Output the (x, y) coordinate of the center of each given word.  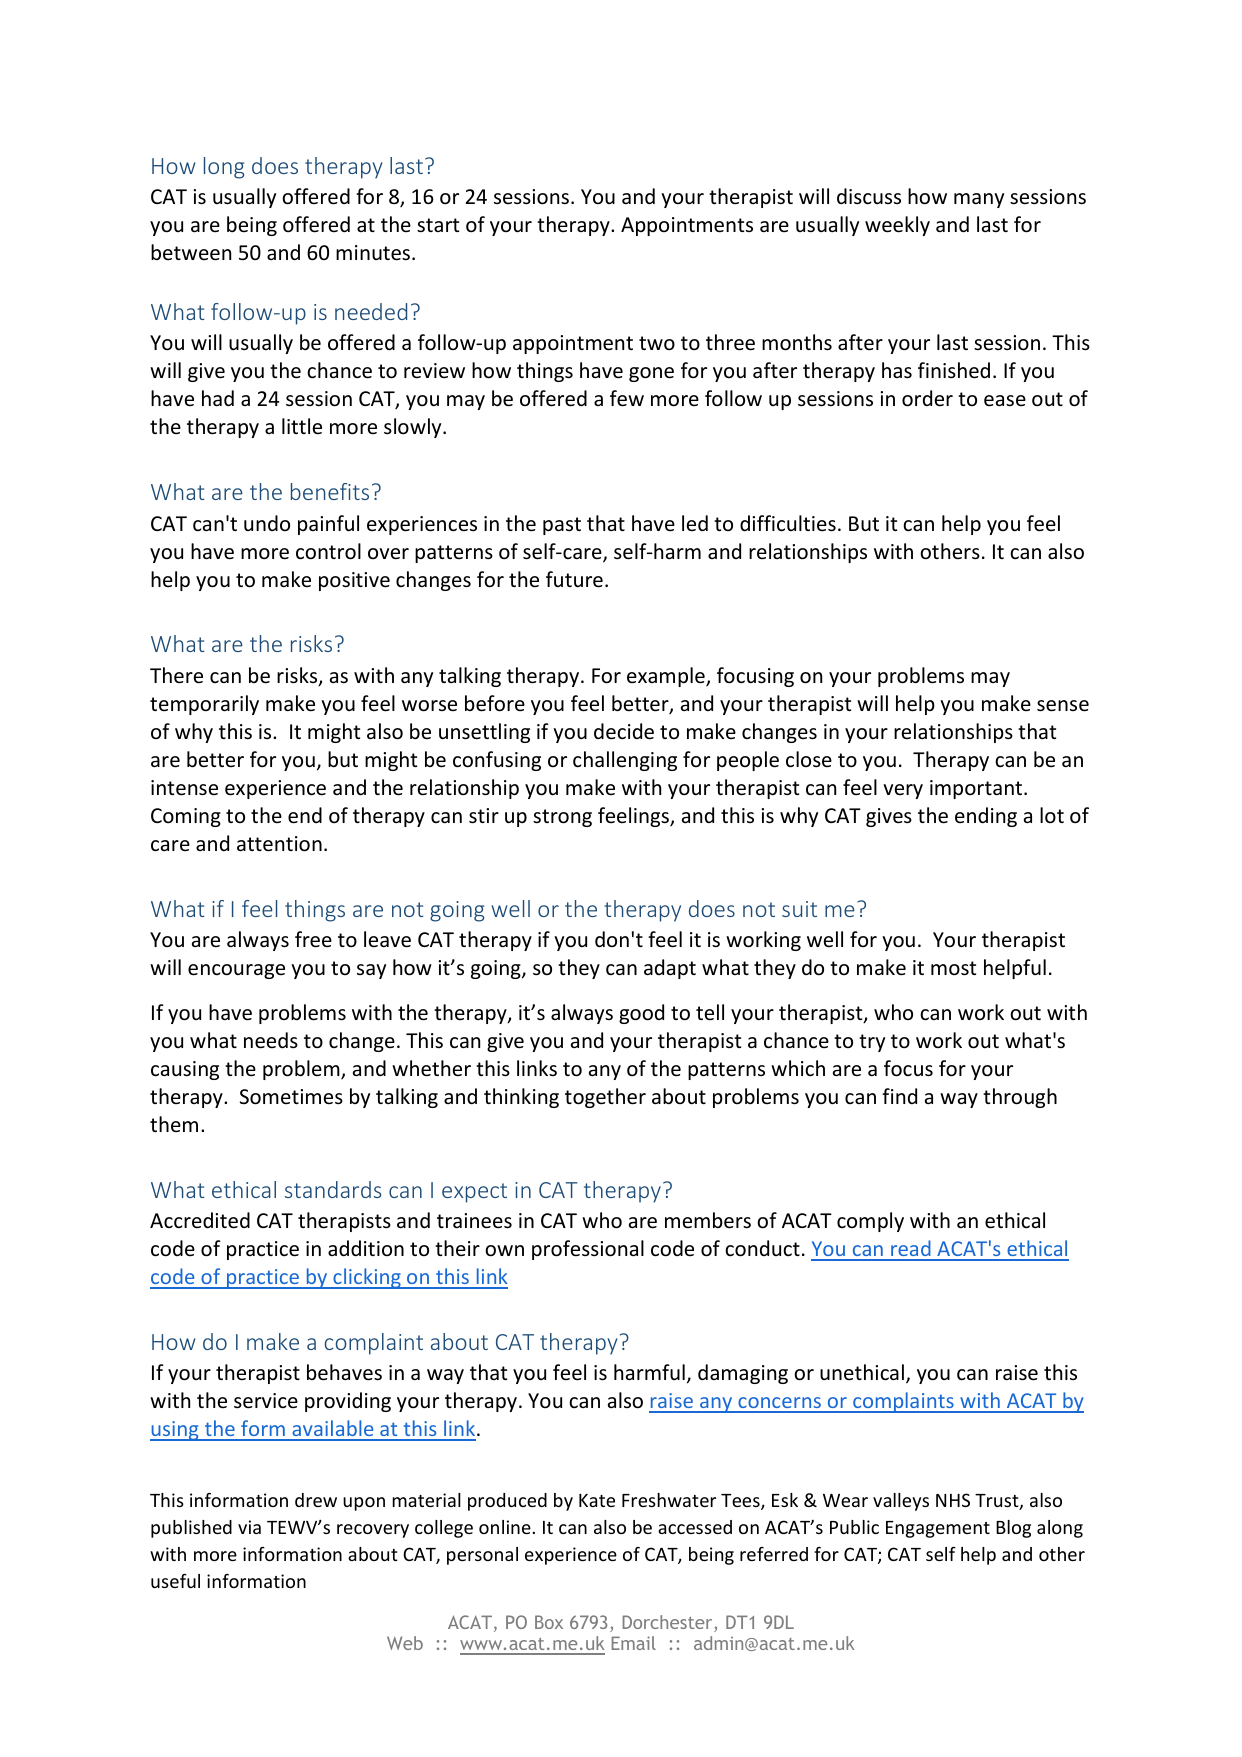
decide (624, 731)
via (249, 1527)
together (605, 1098)
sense (1063, 706)
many (979, 200)
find (899, 1096)
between (191, 252)
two (657, 343)
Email (634, 1643)
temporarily (204, 705)
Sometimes (291, 1097)
